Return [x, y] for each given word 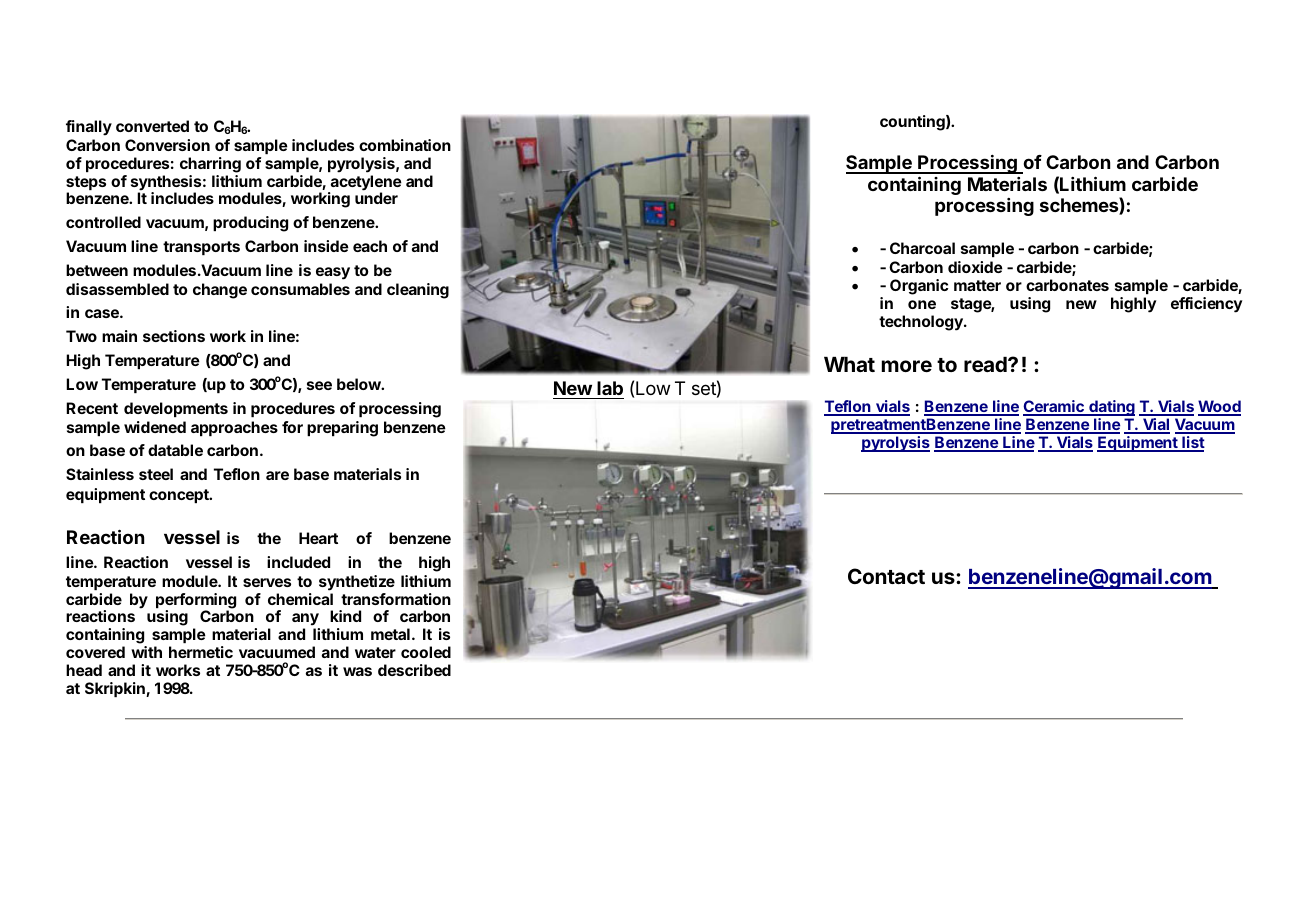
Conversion [167, 145]
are [277, 475]
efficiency [1206, 305]
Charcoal [922, 248]
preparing [342, 429]
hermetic [201, 652]
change [220, 291]
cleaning [418, 291]
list [1192, 444]
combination [405, 145]
